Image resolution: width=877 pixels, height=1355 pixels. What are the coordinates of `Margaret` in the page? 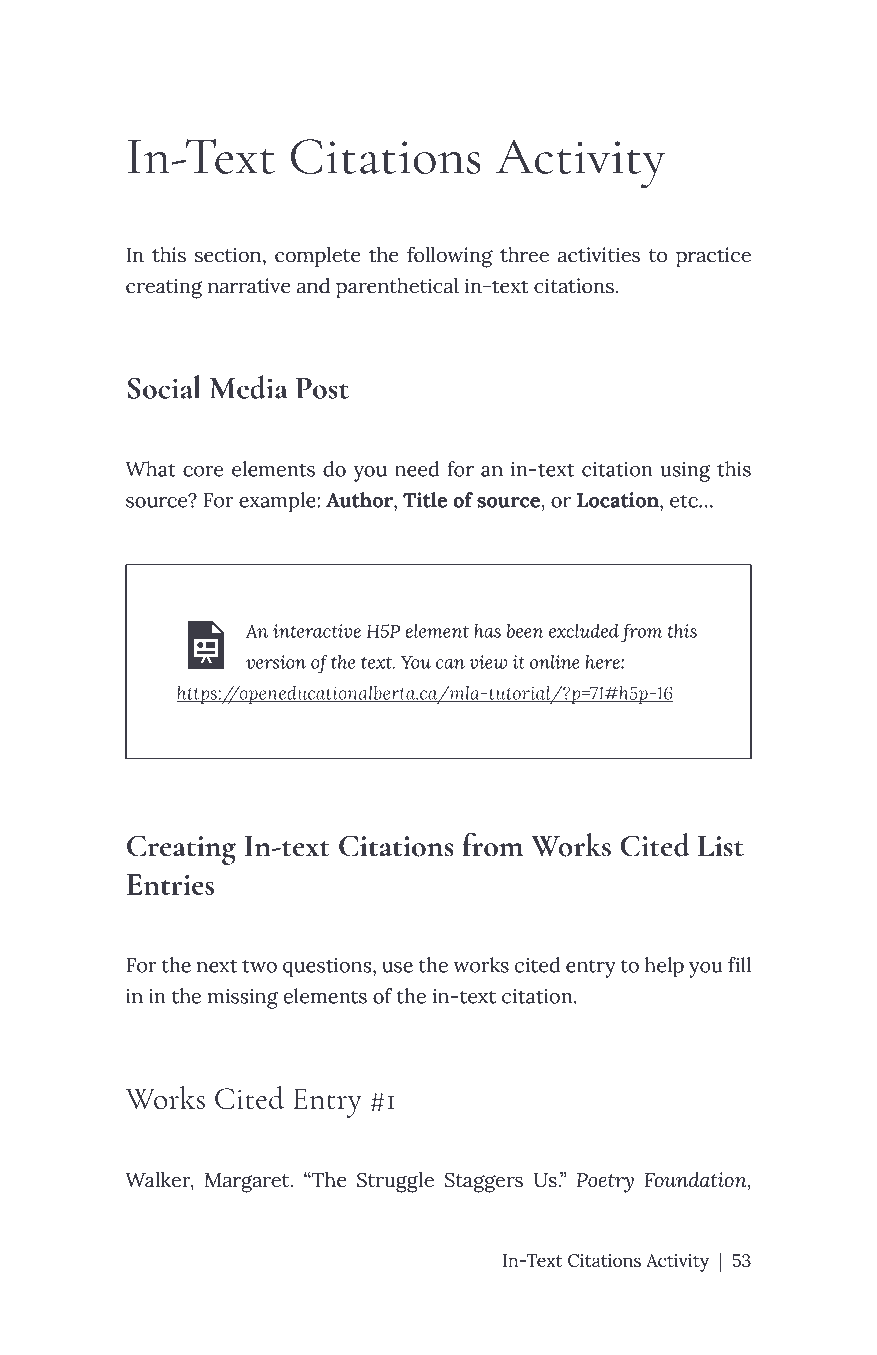 It's located at (248, 1183).
